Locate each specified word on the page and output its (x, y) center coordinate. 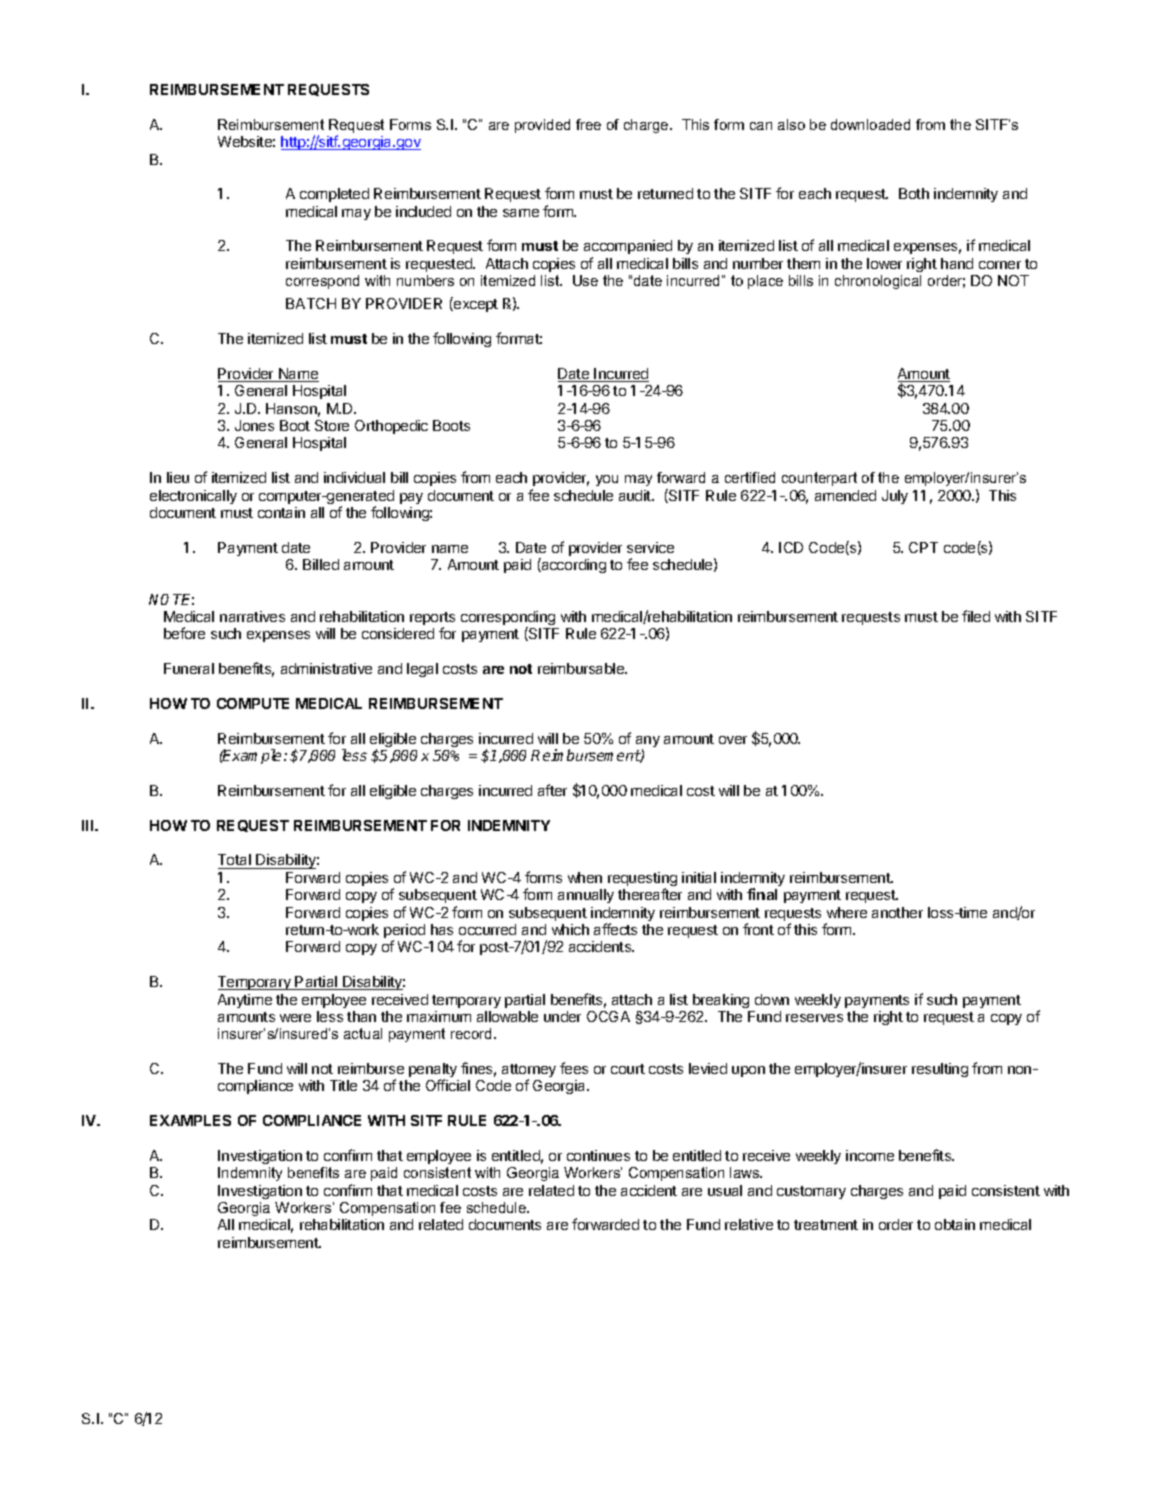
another (897, 912)
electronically (193, 497)
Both (914, 193)
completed (334, 195)
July (895, 497)
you (607, 480)
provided (542, 126)
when (585, 877)
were (295, 1018)
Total (235, 861)
